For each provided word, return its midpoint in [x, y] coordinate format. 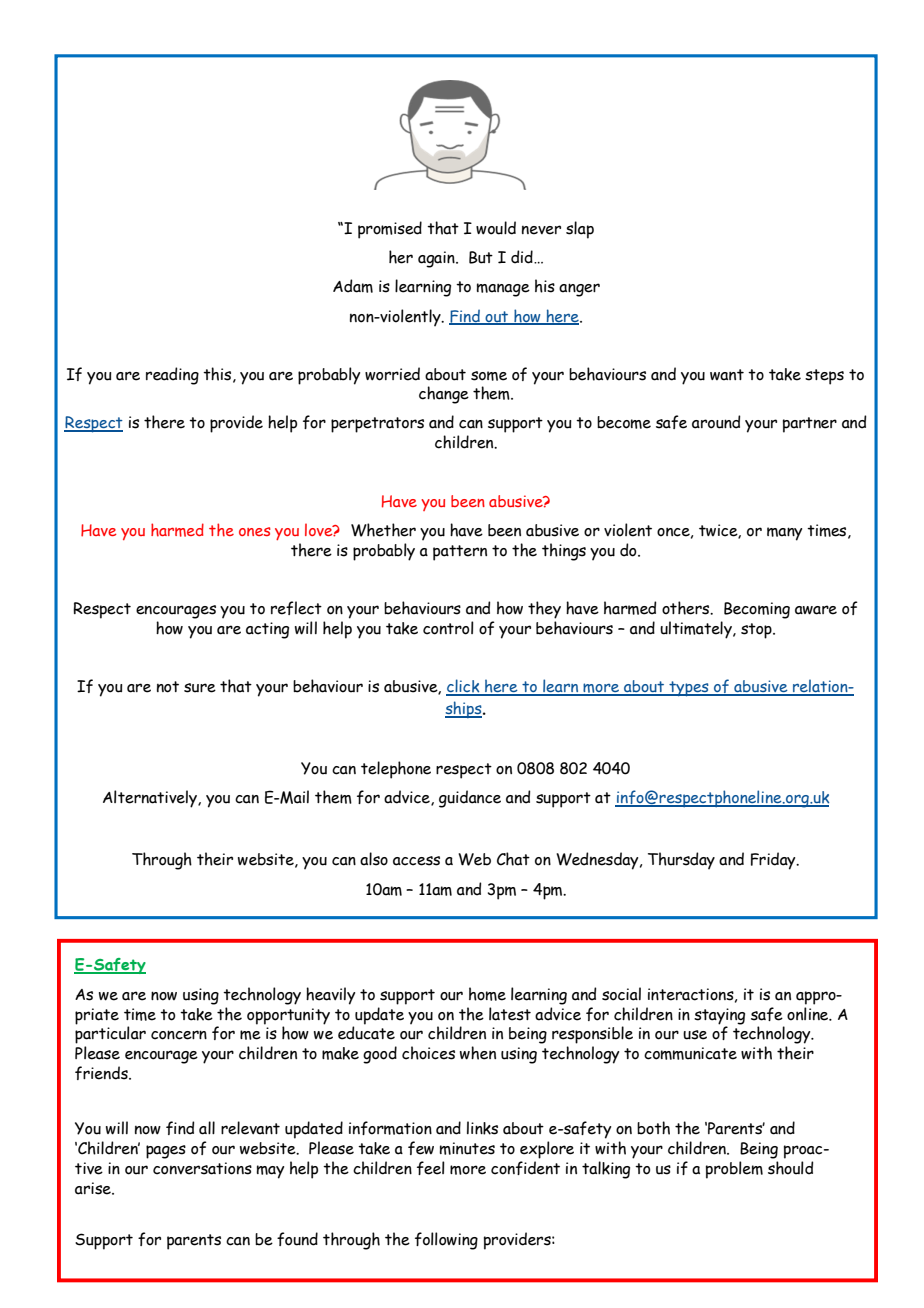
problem [734, 1170]
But [481, 257]
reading [172, 376]
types [689, 689]
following [446, 1241]
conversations [202, 1168]
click [464, 687]
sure [200, 688]
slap [580, 230]
